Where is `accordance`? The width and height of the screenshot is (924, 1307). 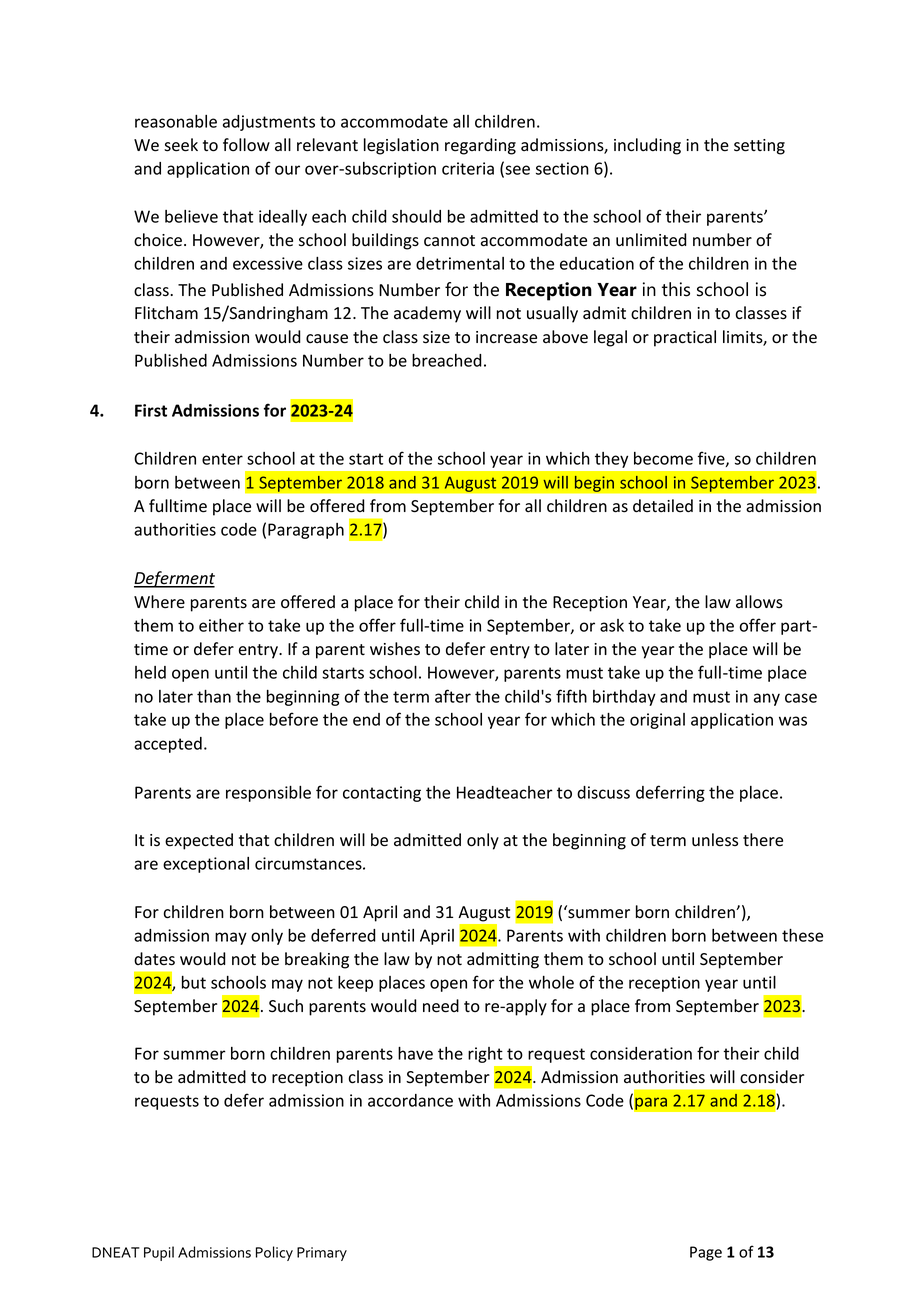 accordance is located at coordinates (410, 1100).
